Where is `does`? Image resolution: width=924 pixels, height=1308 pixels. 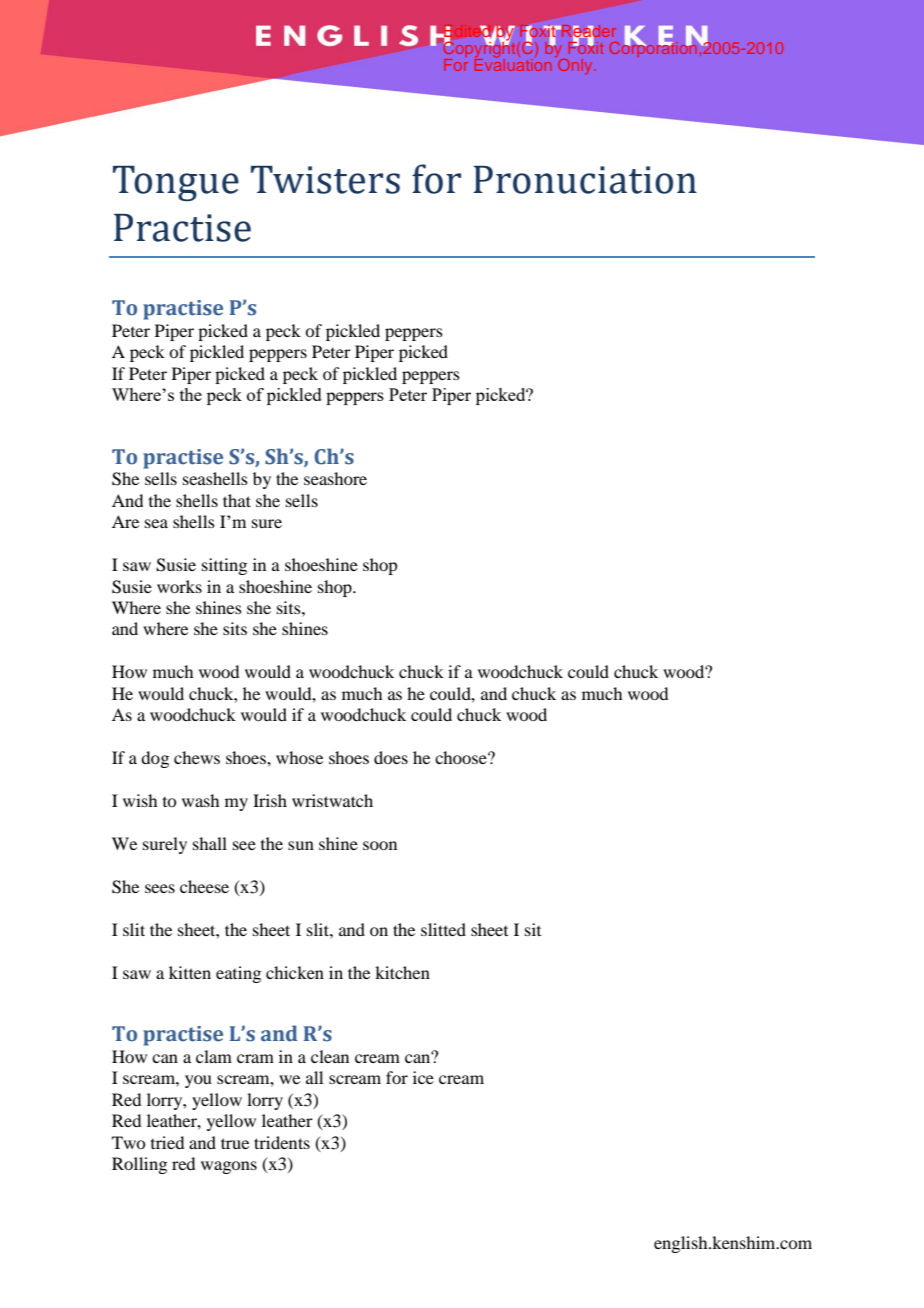 does is located at coordinates (391, 757).
